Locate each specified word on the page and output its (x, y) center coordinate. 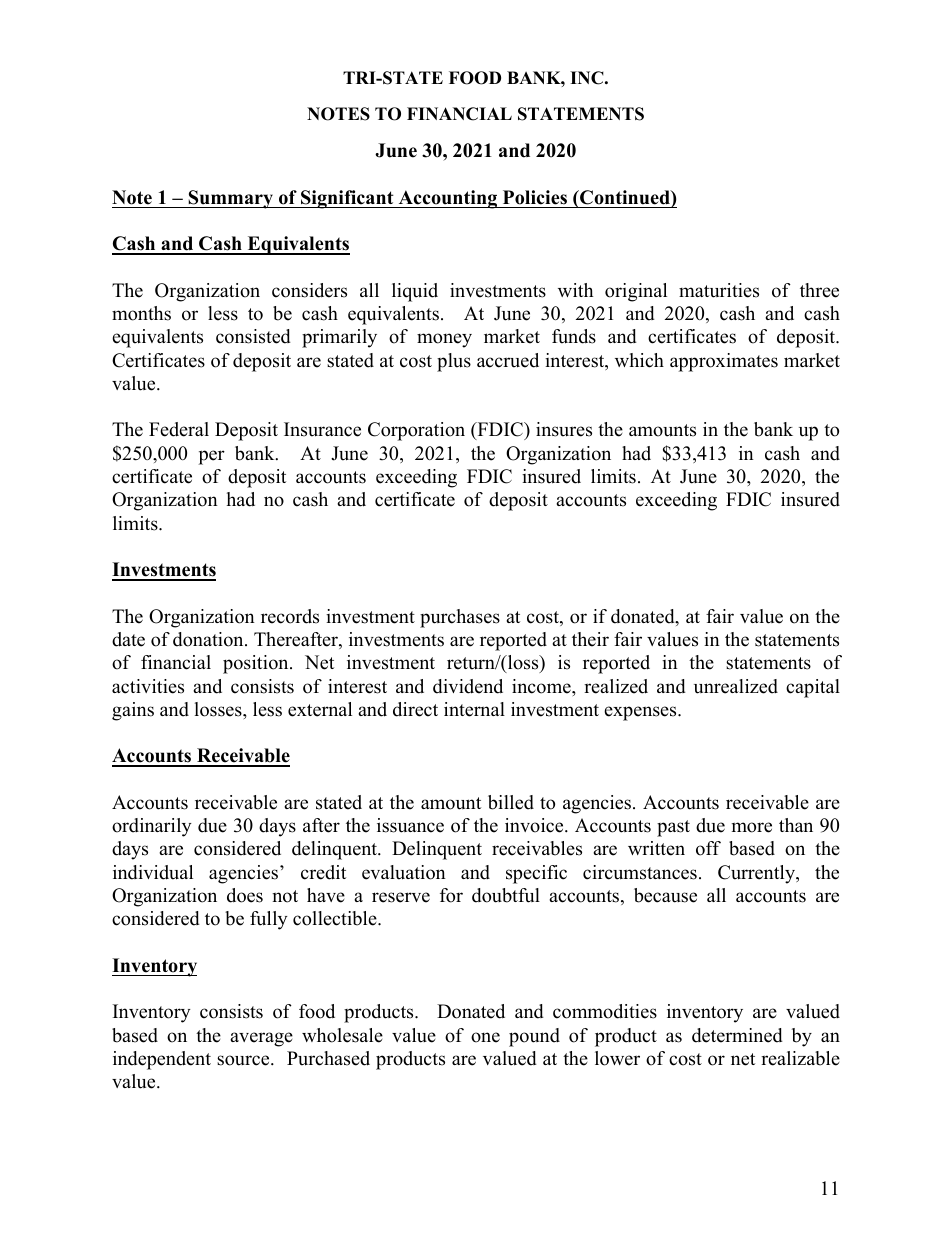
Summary (231, 199)
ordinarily (152, 827)
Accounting (448, 199)
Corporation (416, 431)
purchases (460, 618)
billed (511, 802)
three (819, 290)
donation (209, 639)
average (261, 1039)
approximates (724, 362)
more (752, 827)
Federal (179, 429)
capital (813, 688)
